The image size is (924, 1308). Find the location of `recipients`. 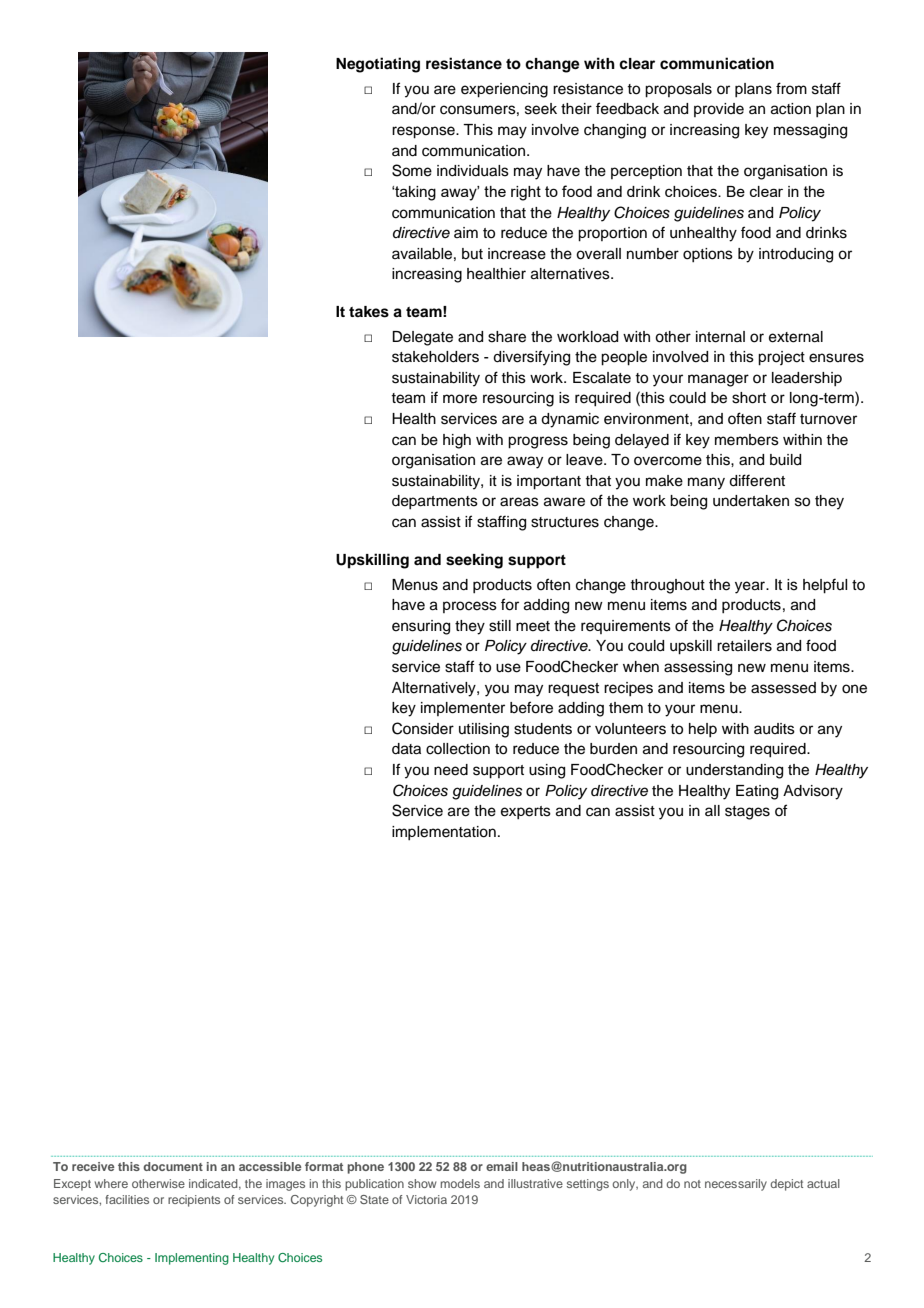

recipients is located at coordinates (194, 1201).
